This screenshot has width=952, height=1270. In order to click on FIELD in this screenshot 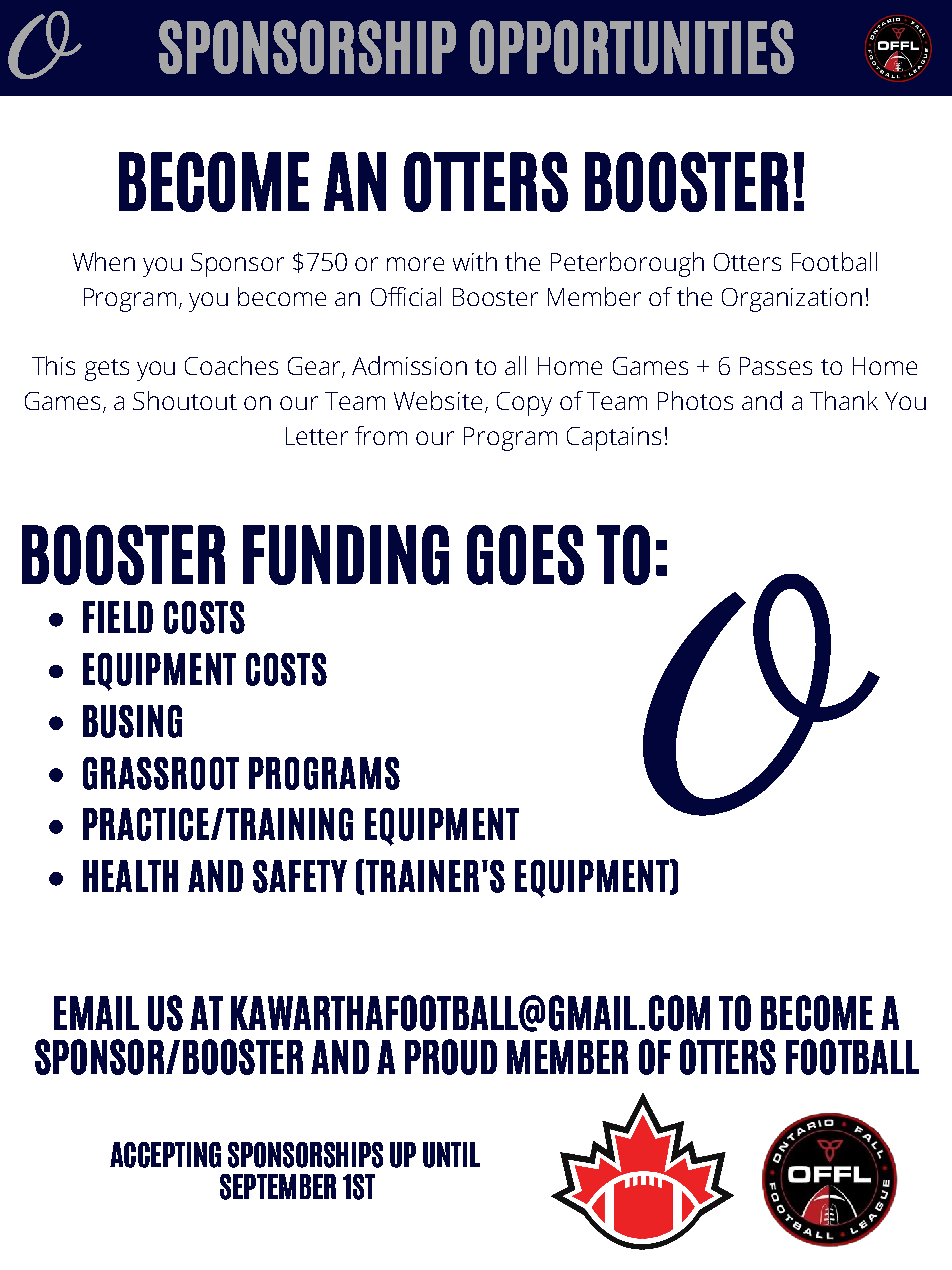, I will do `click(118, 617)`.
